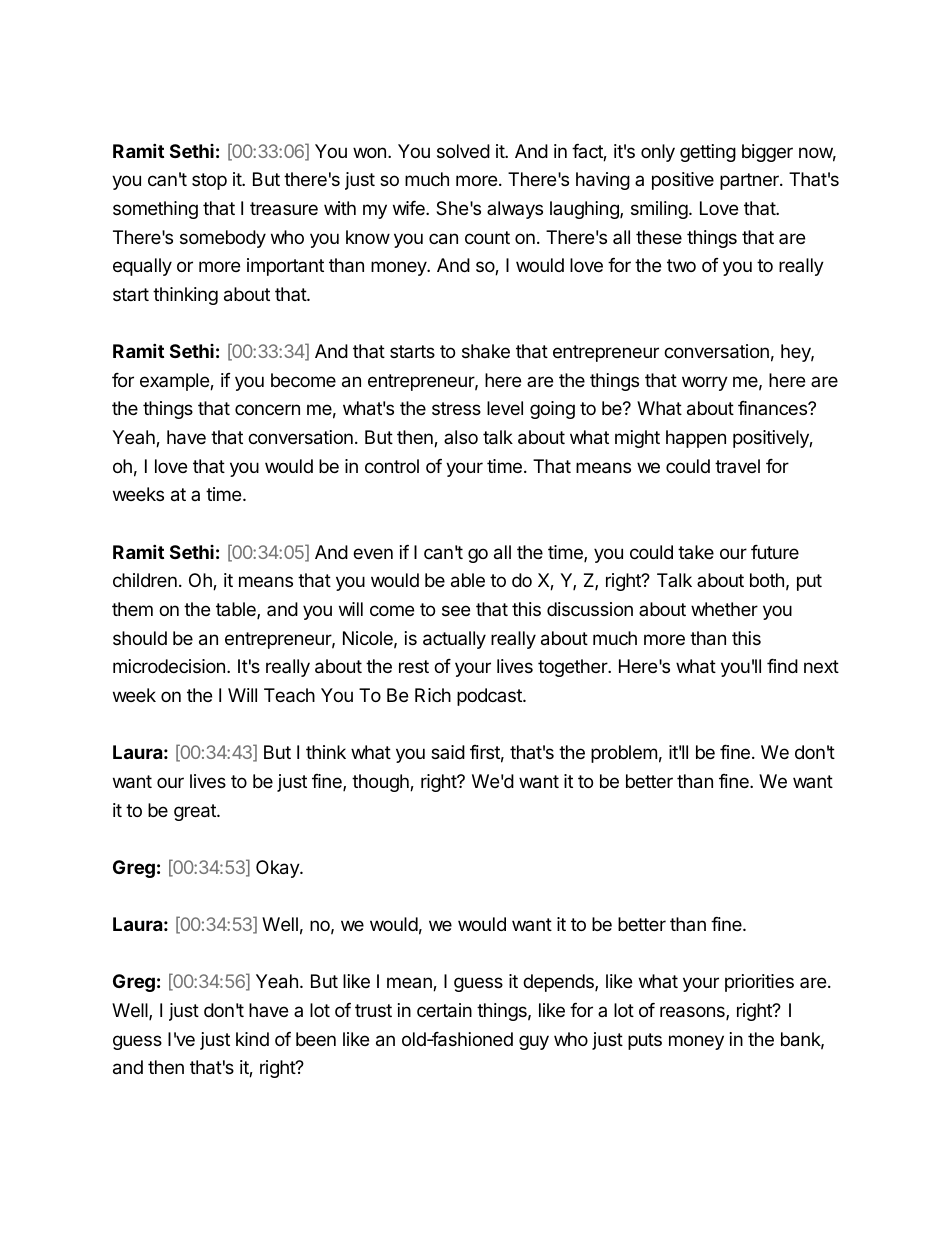 The image size is (952, 1233). Describe the element at coordinates (624, 754) in the screenshot. I see `problem` at that location.
